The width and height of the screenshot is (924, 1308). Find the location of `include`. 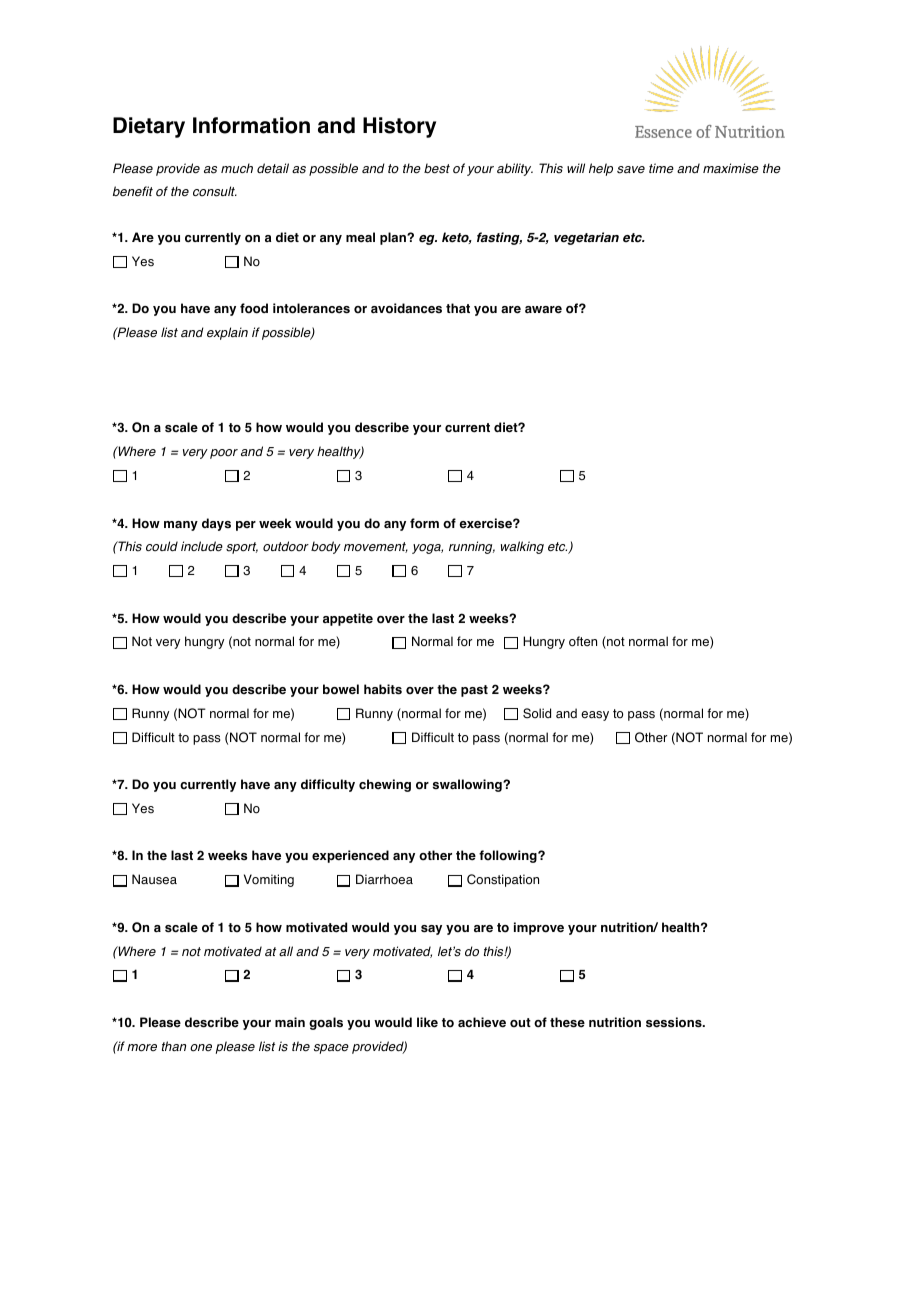

include is located at coordinates (202, 546).
